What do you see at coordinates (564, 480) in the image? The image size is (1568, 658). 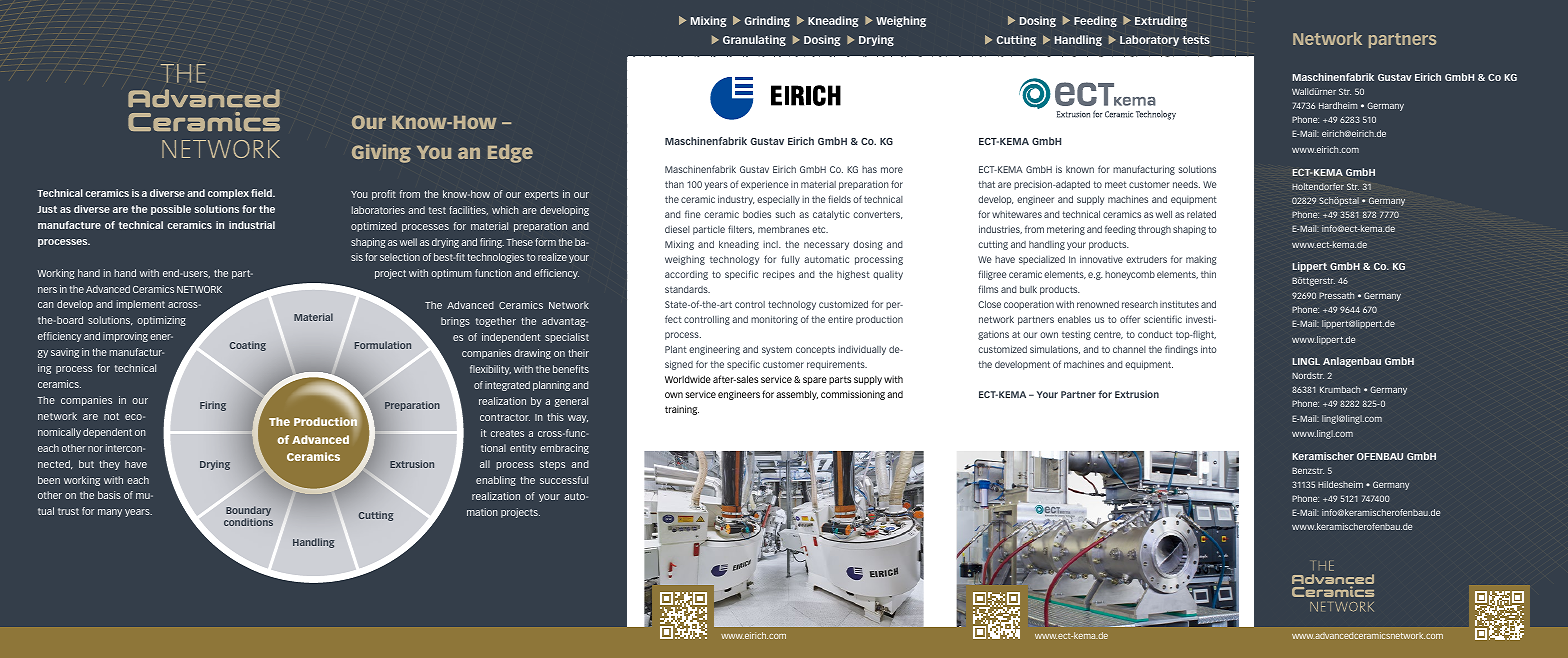 I see `successful` at bounding box center [564, 480].
